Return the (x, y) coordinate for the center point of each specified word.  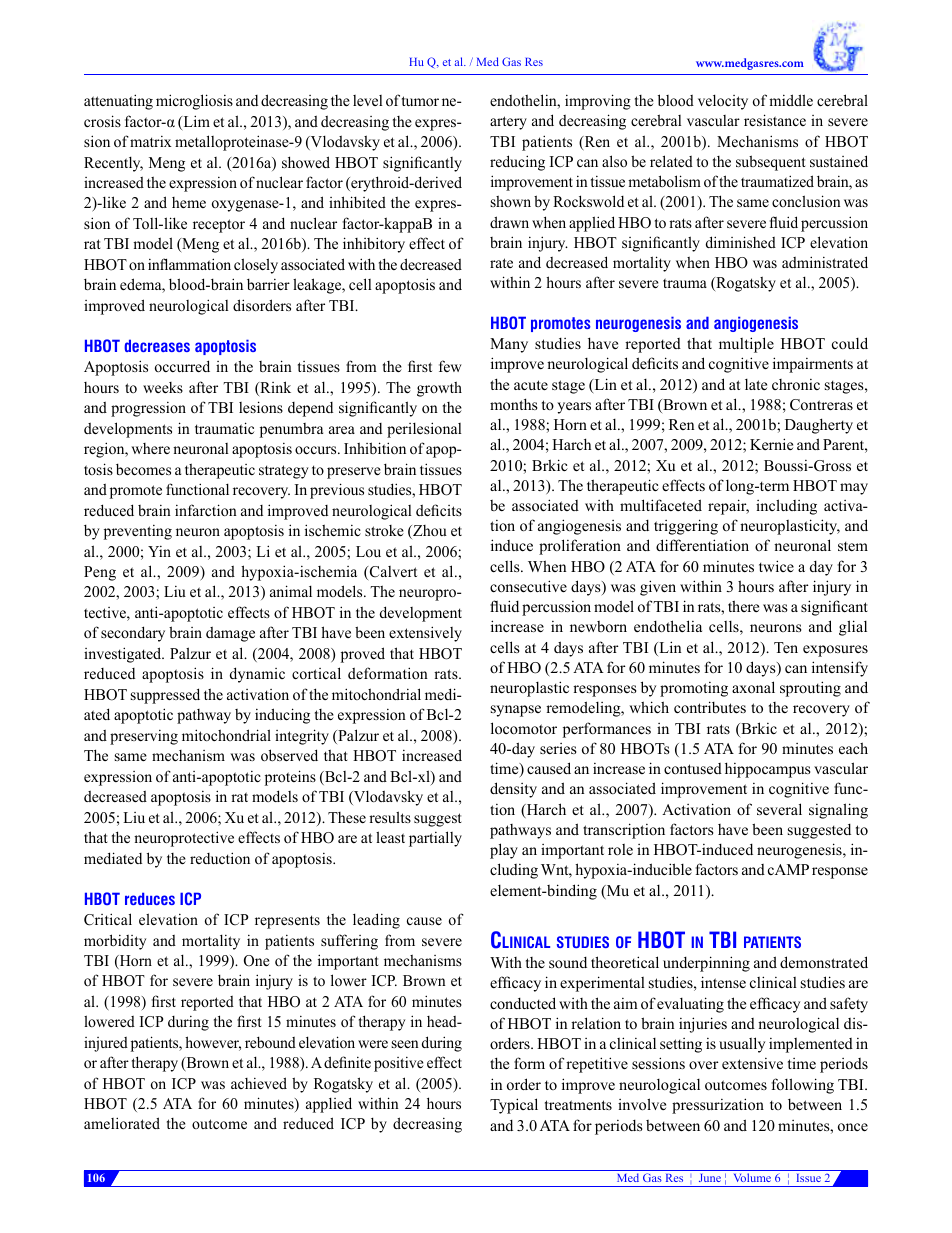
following (803, 1086)
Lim (195, 122)
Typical (514, 1106)
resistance (775, 120)
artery (508, 123)
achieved (259, 1083)
